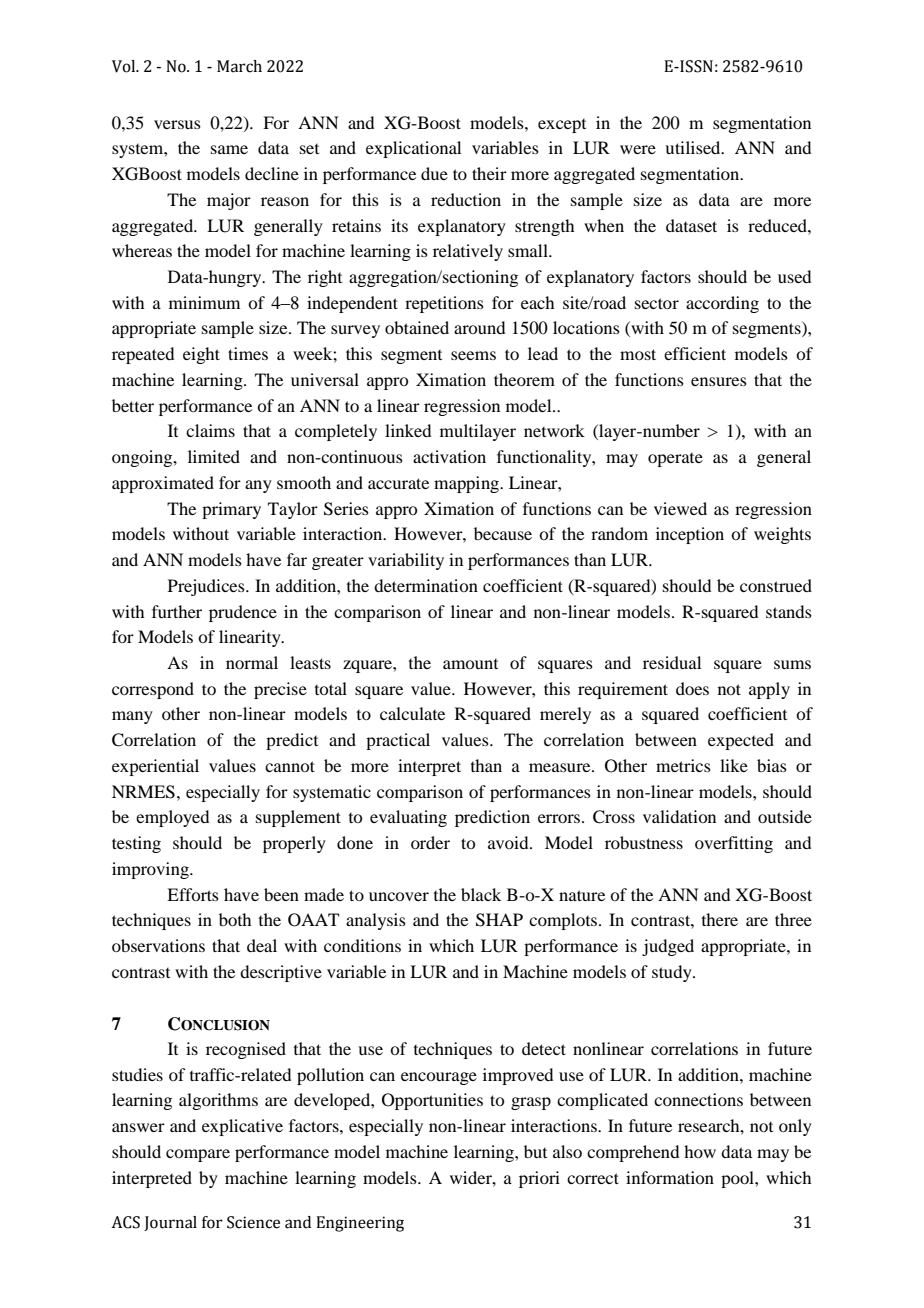 Image resolution: width=924 pixels, height=1308 pixels. I want to click on compare, so click(198, 1155).
